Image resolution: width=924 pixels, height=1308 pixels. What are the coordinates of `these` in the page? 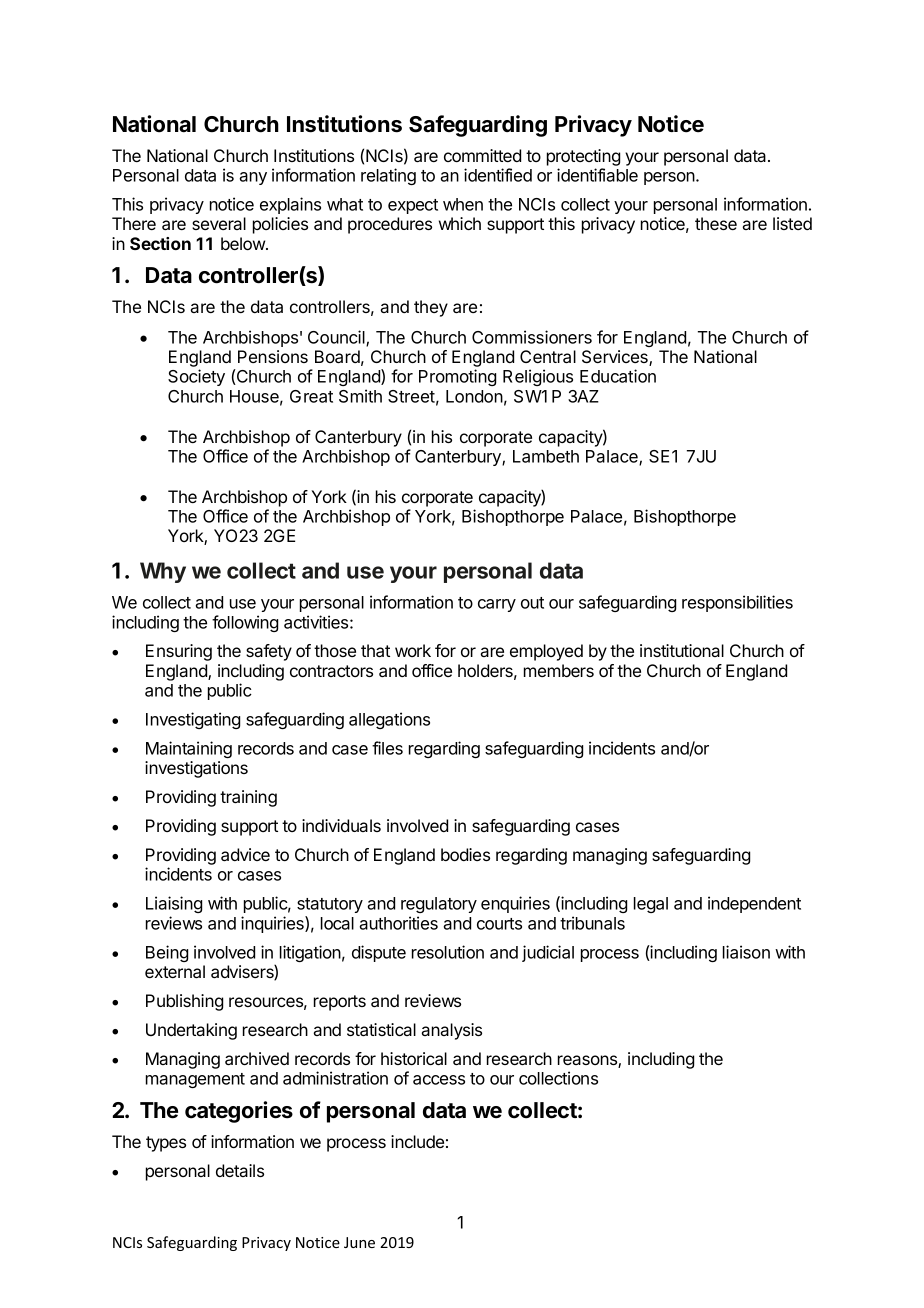 It's located at (716, 223).
